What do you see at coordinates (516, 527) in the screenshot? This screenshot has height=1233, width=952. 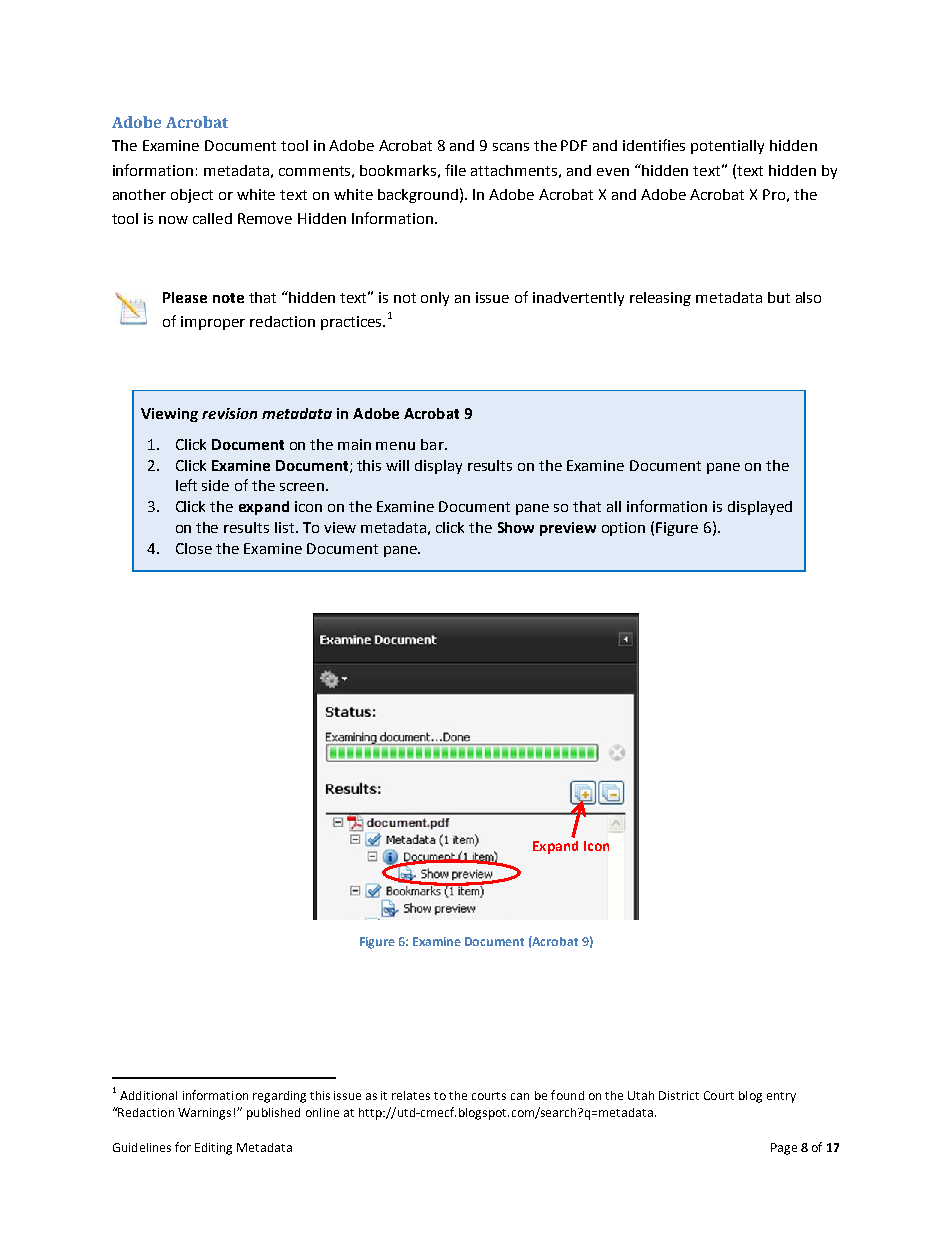 I see `Show` at bounding box center [516, 527].
